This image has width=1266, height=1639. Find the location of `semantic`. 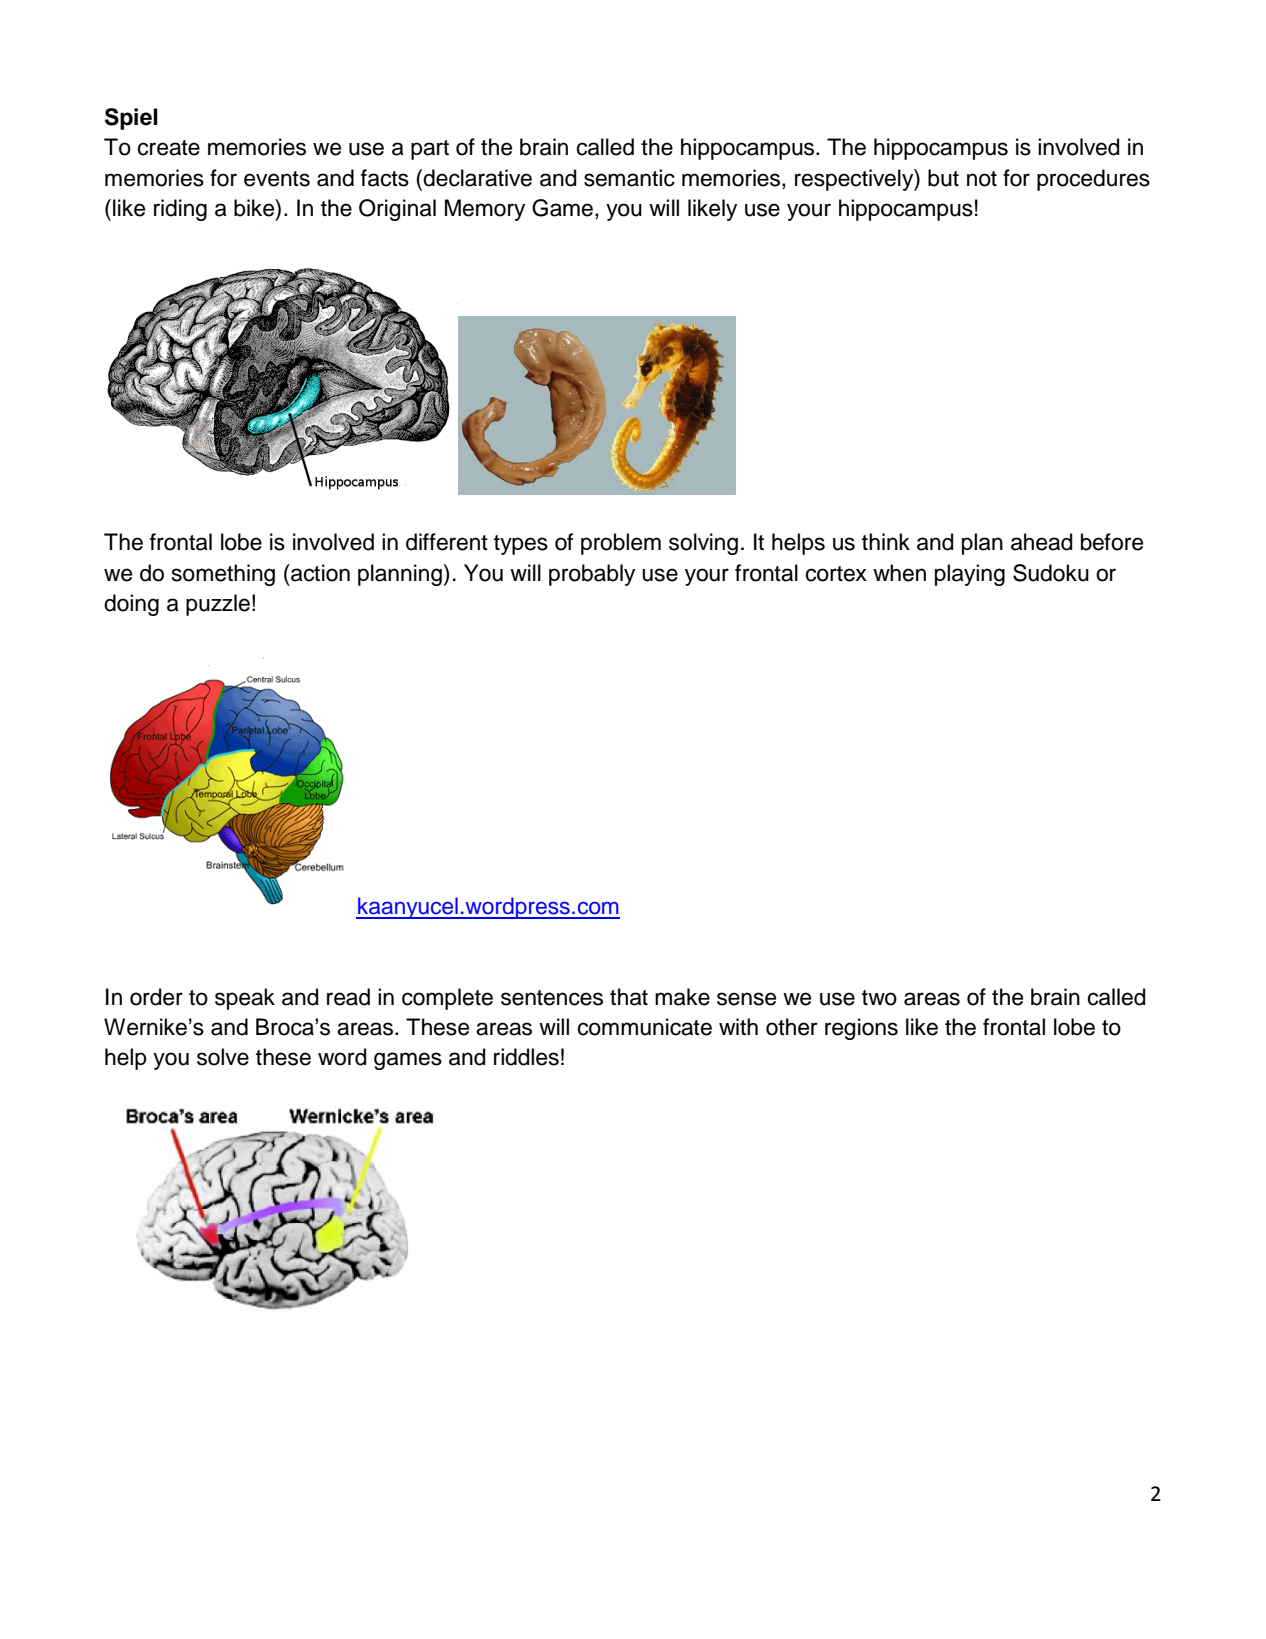

semantic is located at coordinates (629, 178).
